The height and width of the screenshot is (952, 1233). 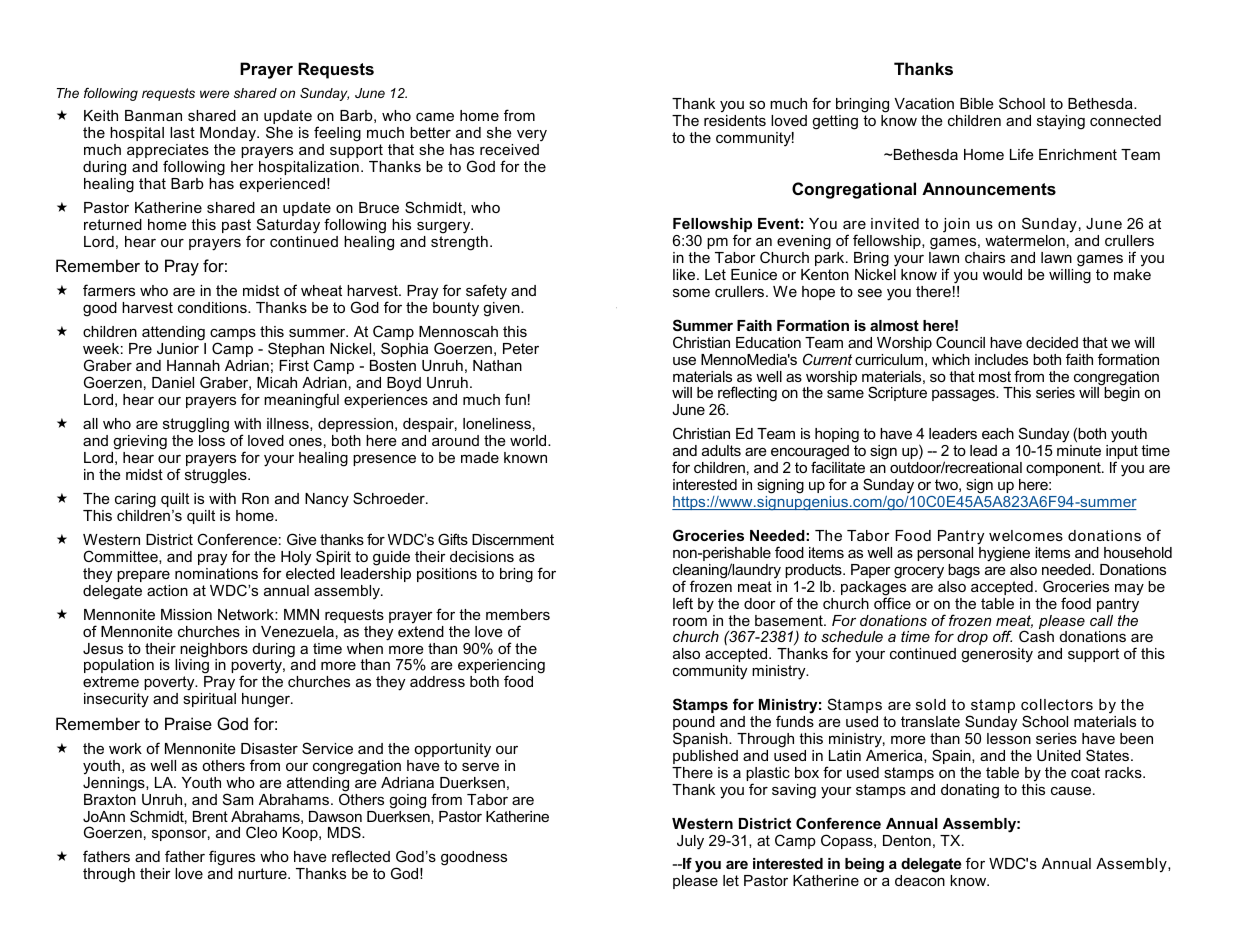 What do you see at coordinates (1001, 359) in the screenshot?
I see `includes` at bounding box center [1001, 359].
